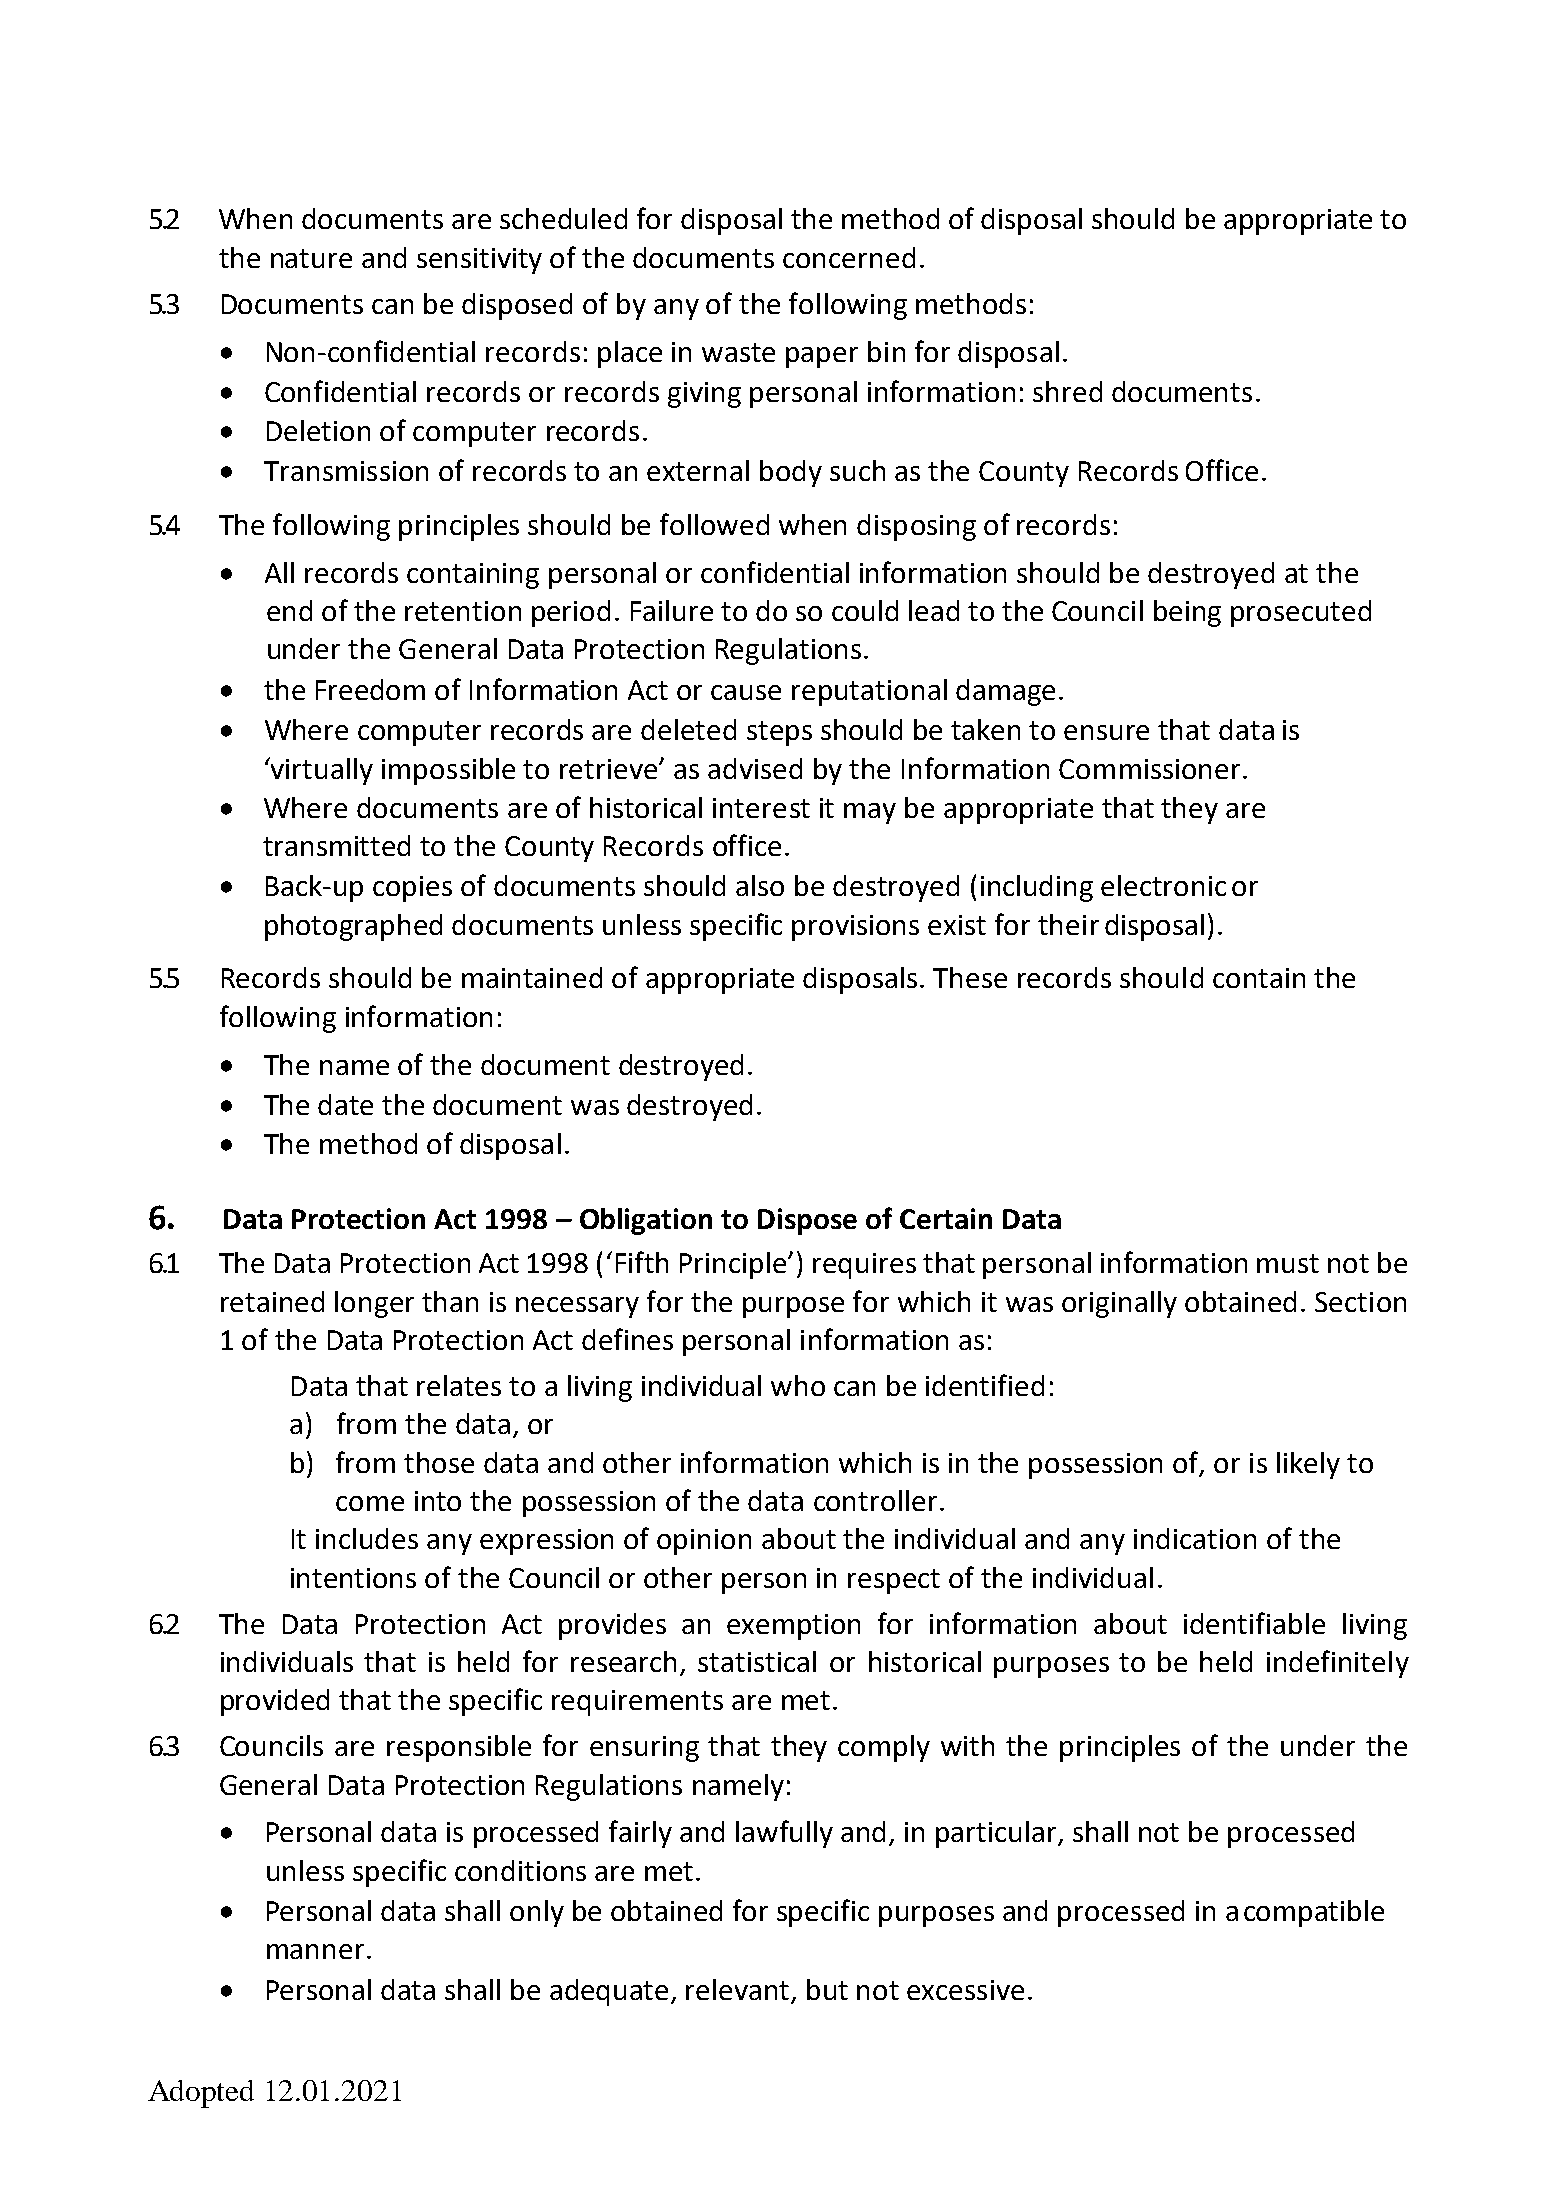 This image has height=2201, width=1557. What do you see at coordinates (311, 258) in the image?
I see `nature` at bounding box center [311, 258].
